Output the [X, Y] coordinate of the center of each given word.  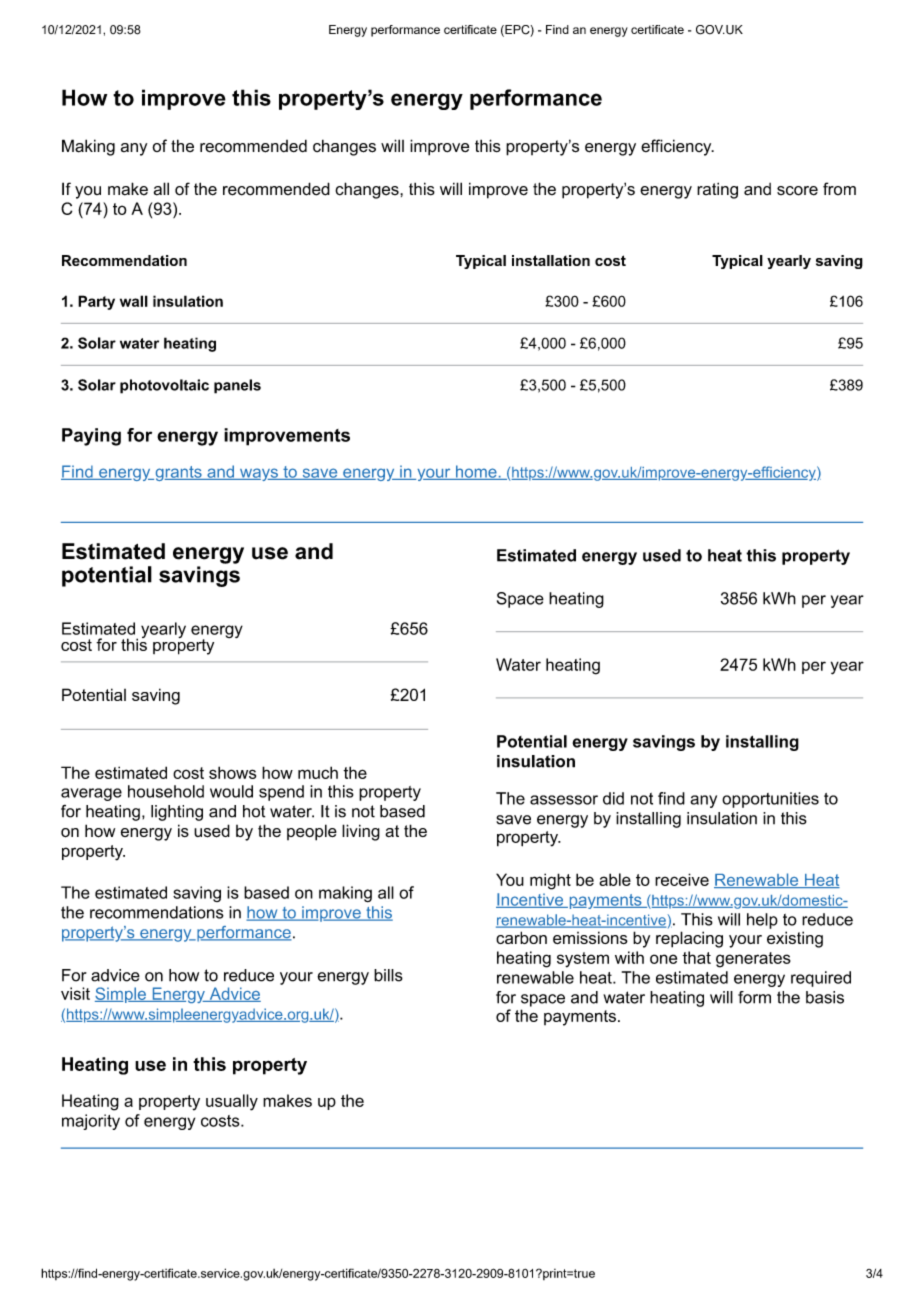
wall [134, 301]
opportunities [770, 800]
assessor [564, 800]
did [613, 798]
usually [232, 1102]
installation [551, 260]
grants [178, 473]
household [166, 791]
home [476, 472]
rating [717, 190]
